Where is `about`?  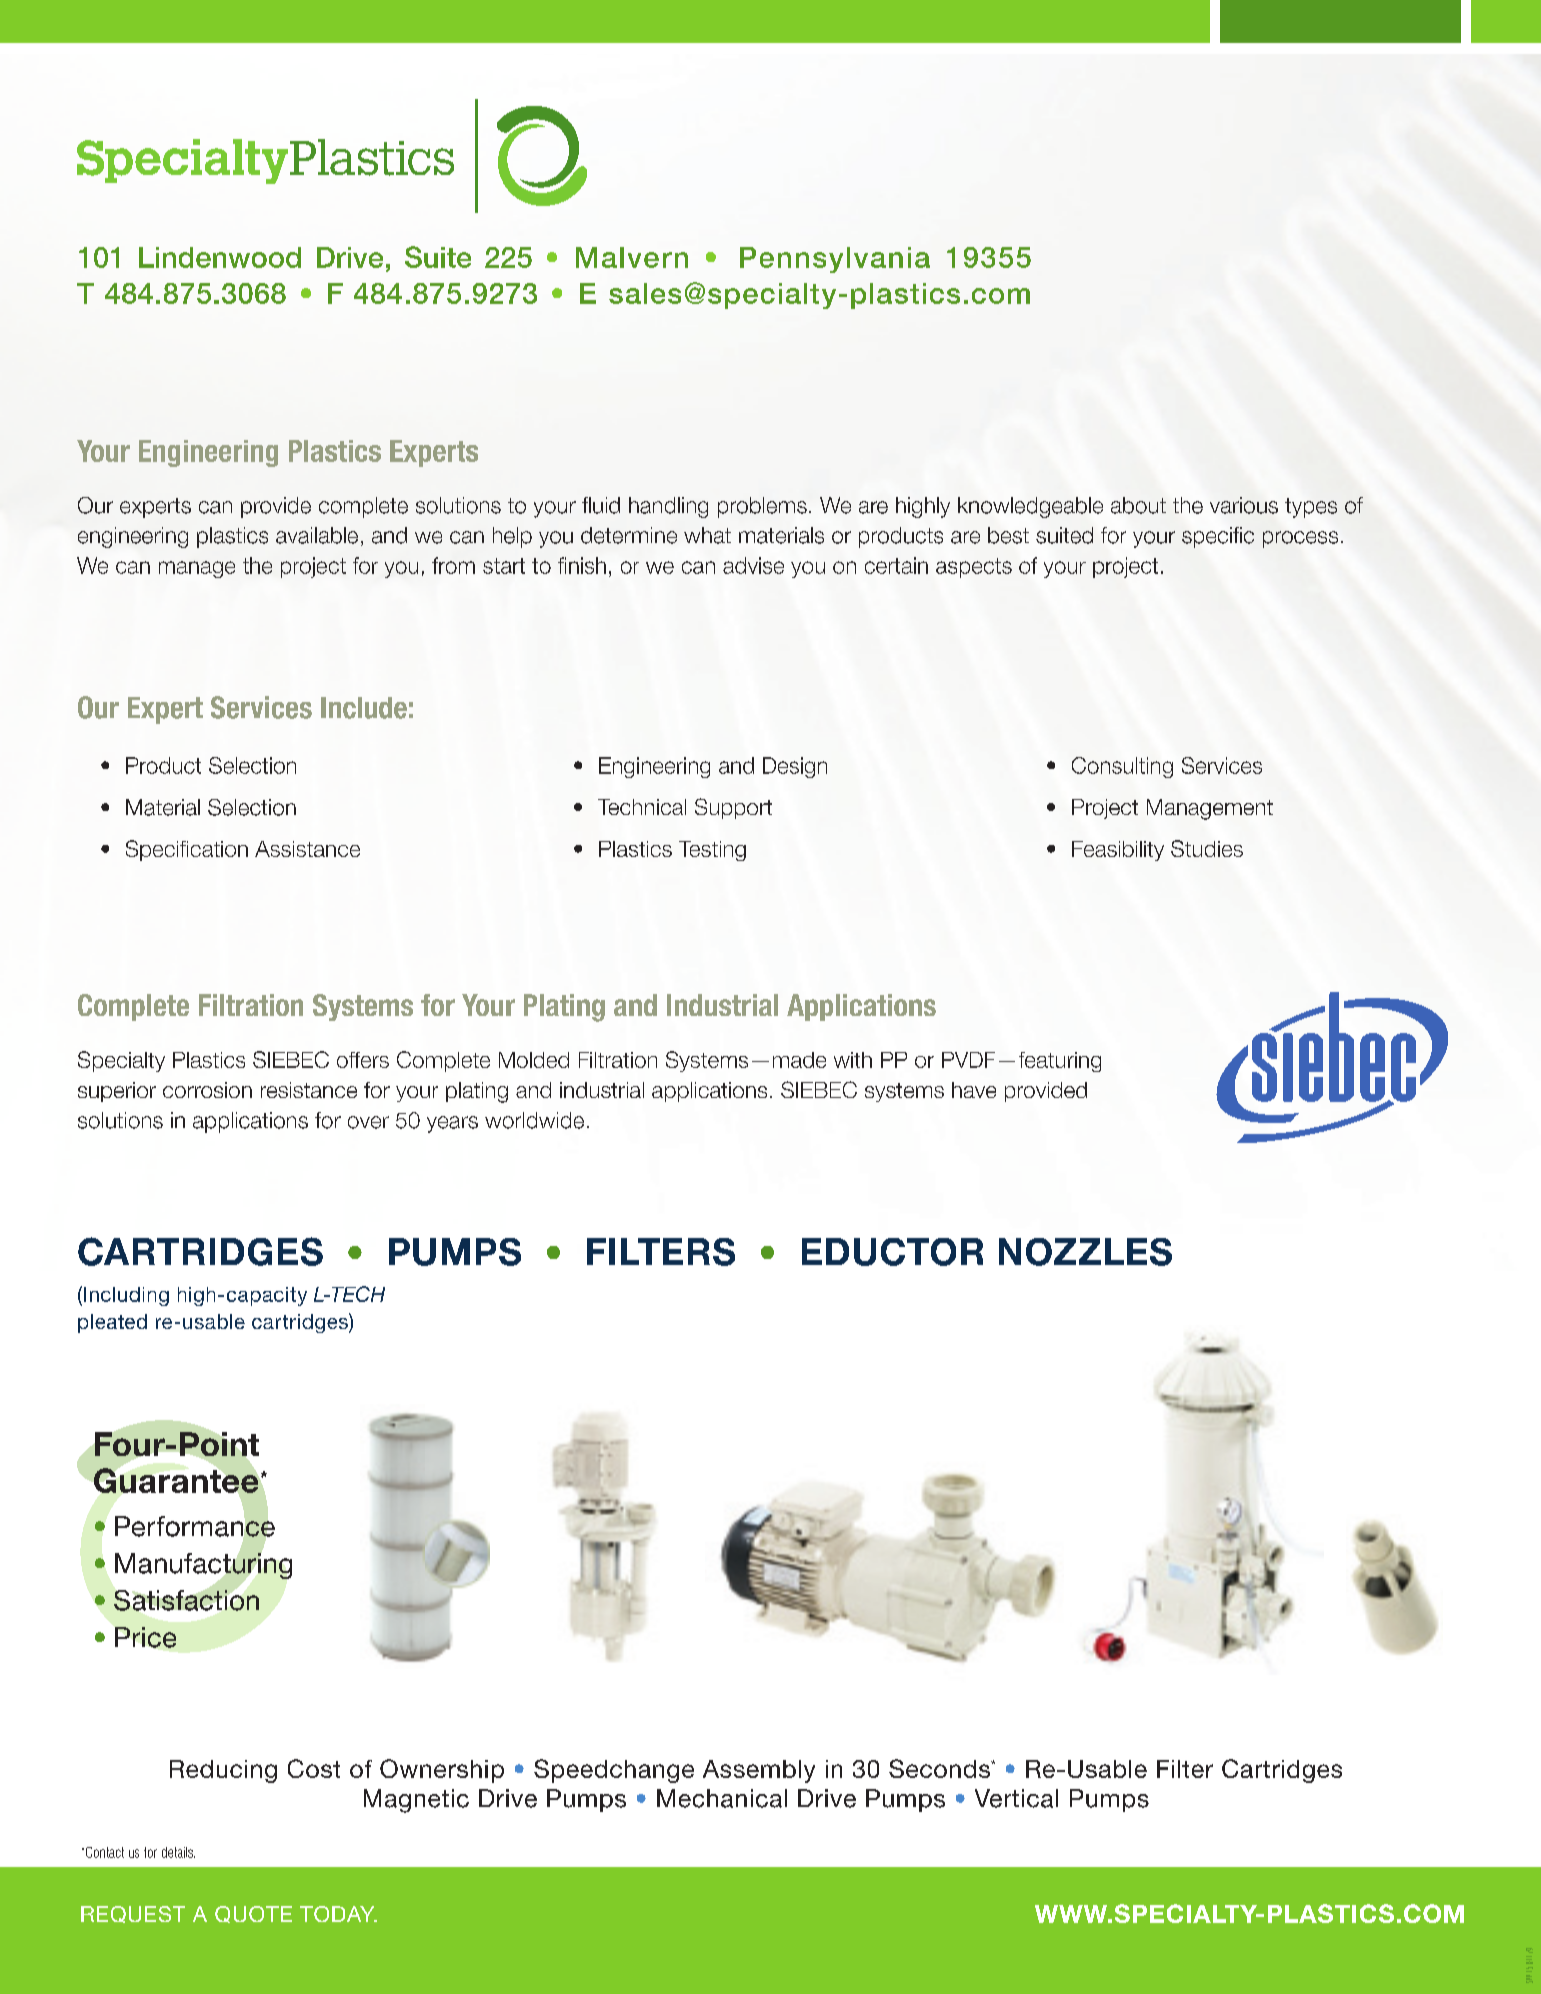 about is located at coordinates (1138, 505).
